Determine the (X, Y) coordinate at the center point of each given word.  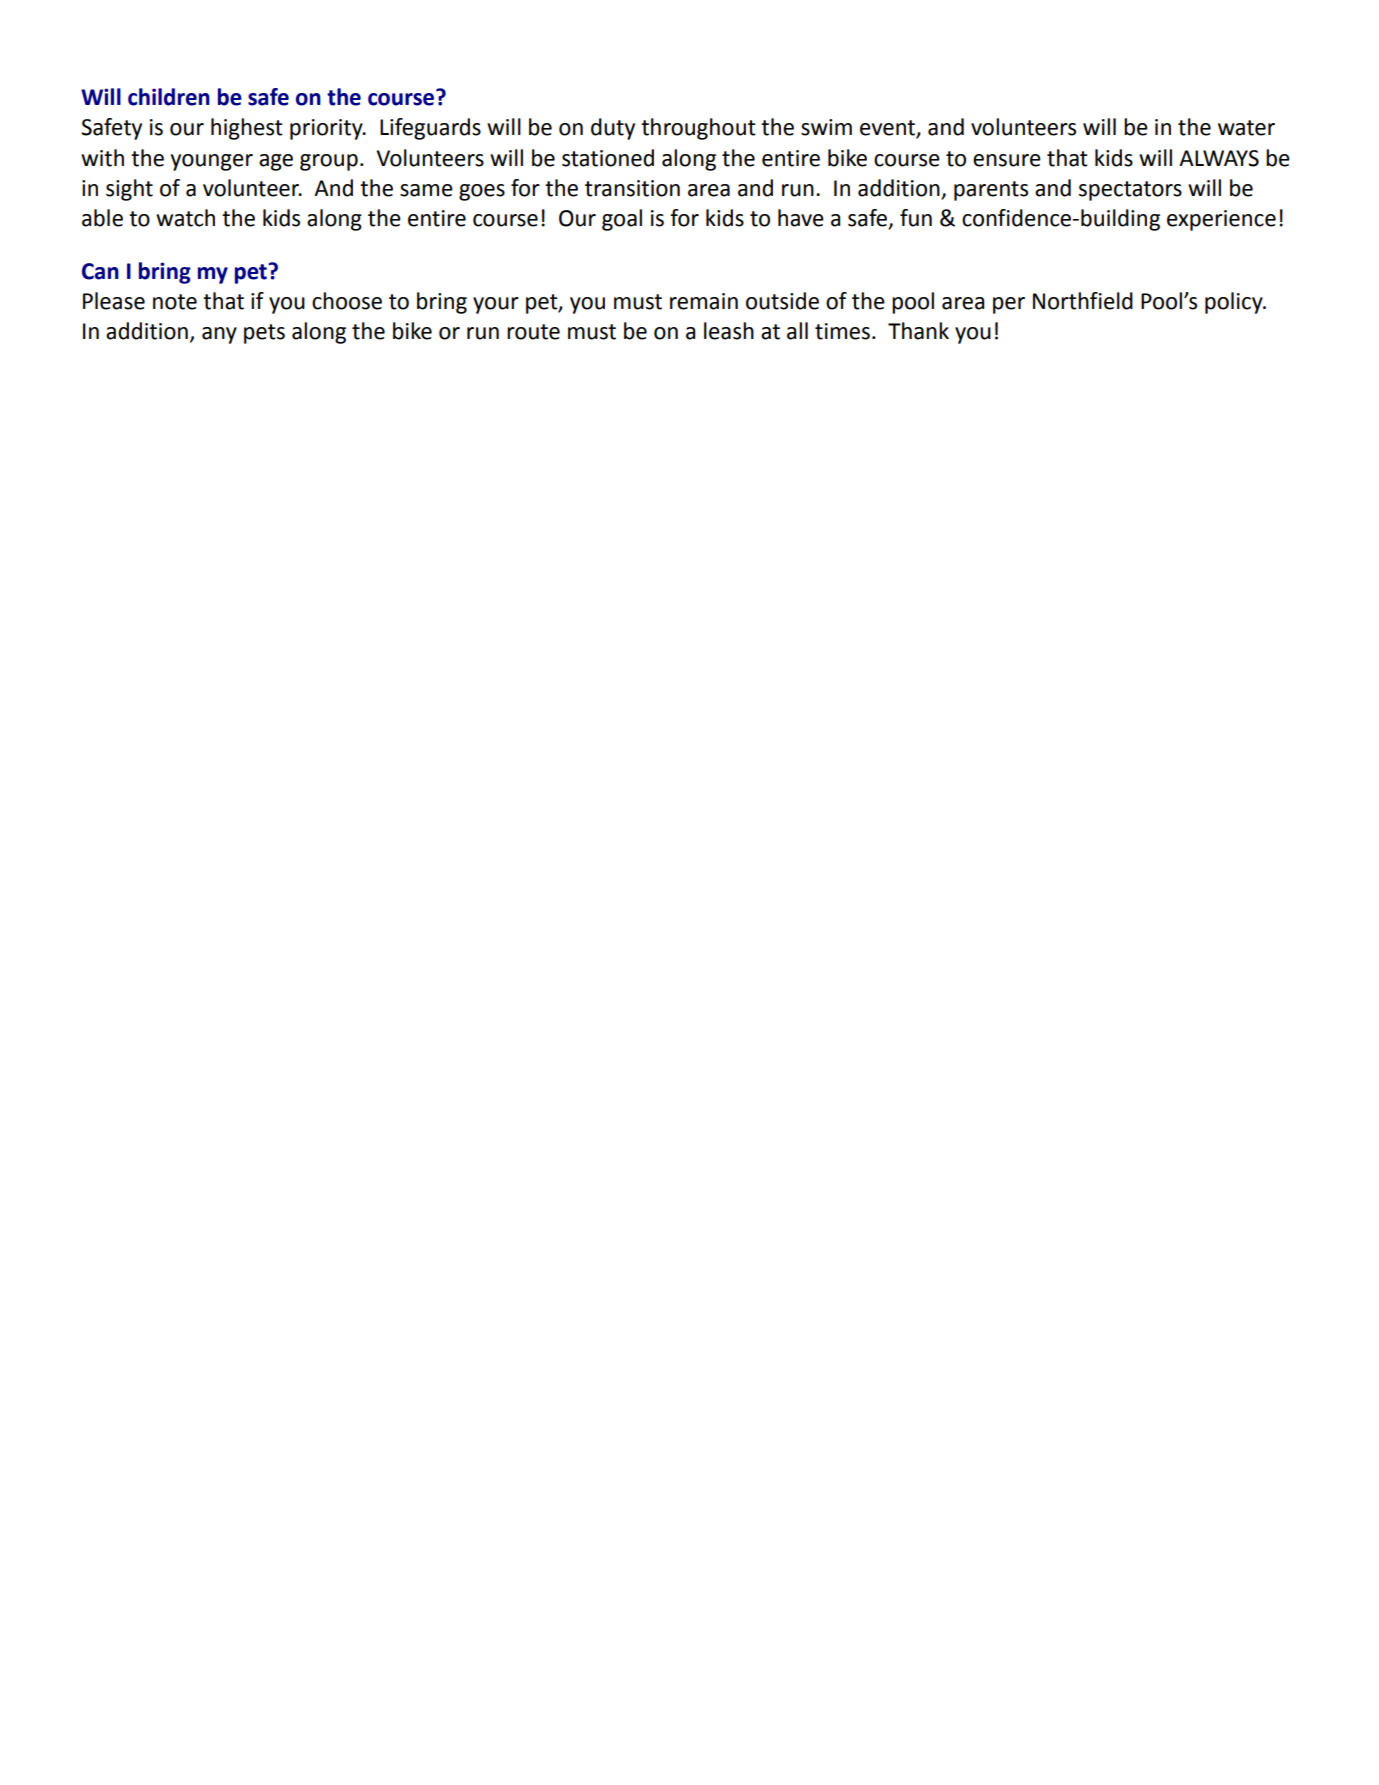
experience (1221, 220)
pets (264, 334)
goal (622, 220)
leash (729, 331)
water (1246, 128)
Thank (918, 331)
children (169, 97)
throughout (698, 129)
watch (185, 218)
